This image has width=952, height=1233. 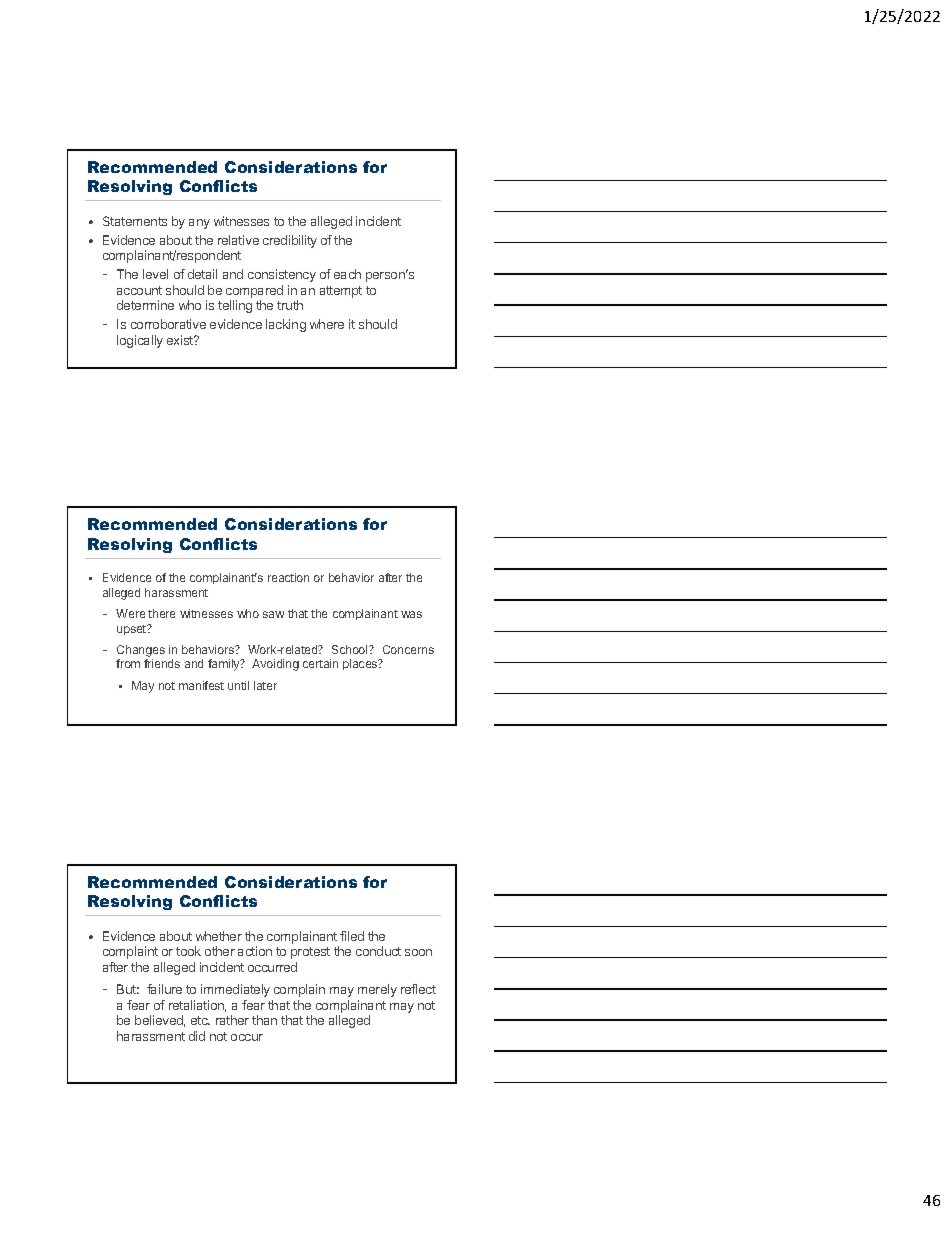 I want to click on took, so click(x=188, y=951).
